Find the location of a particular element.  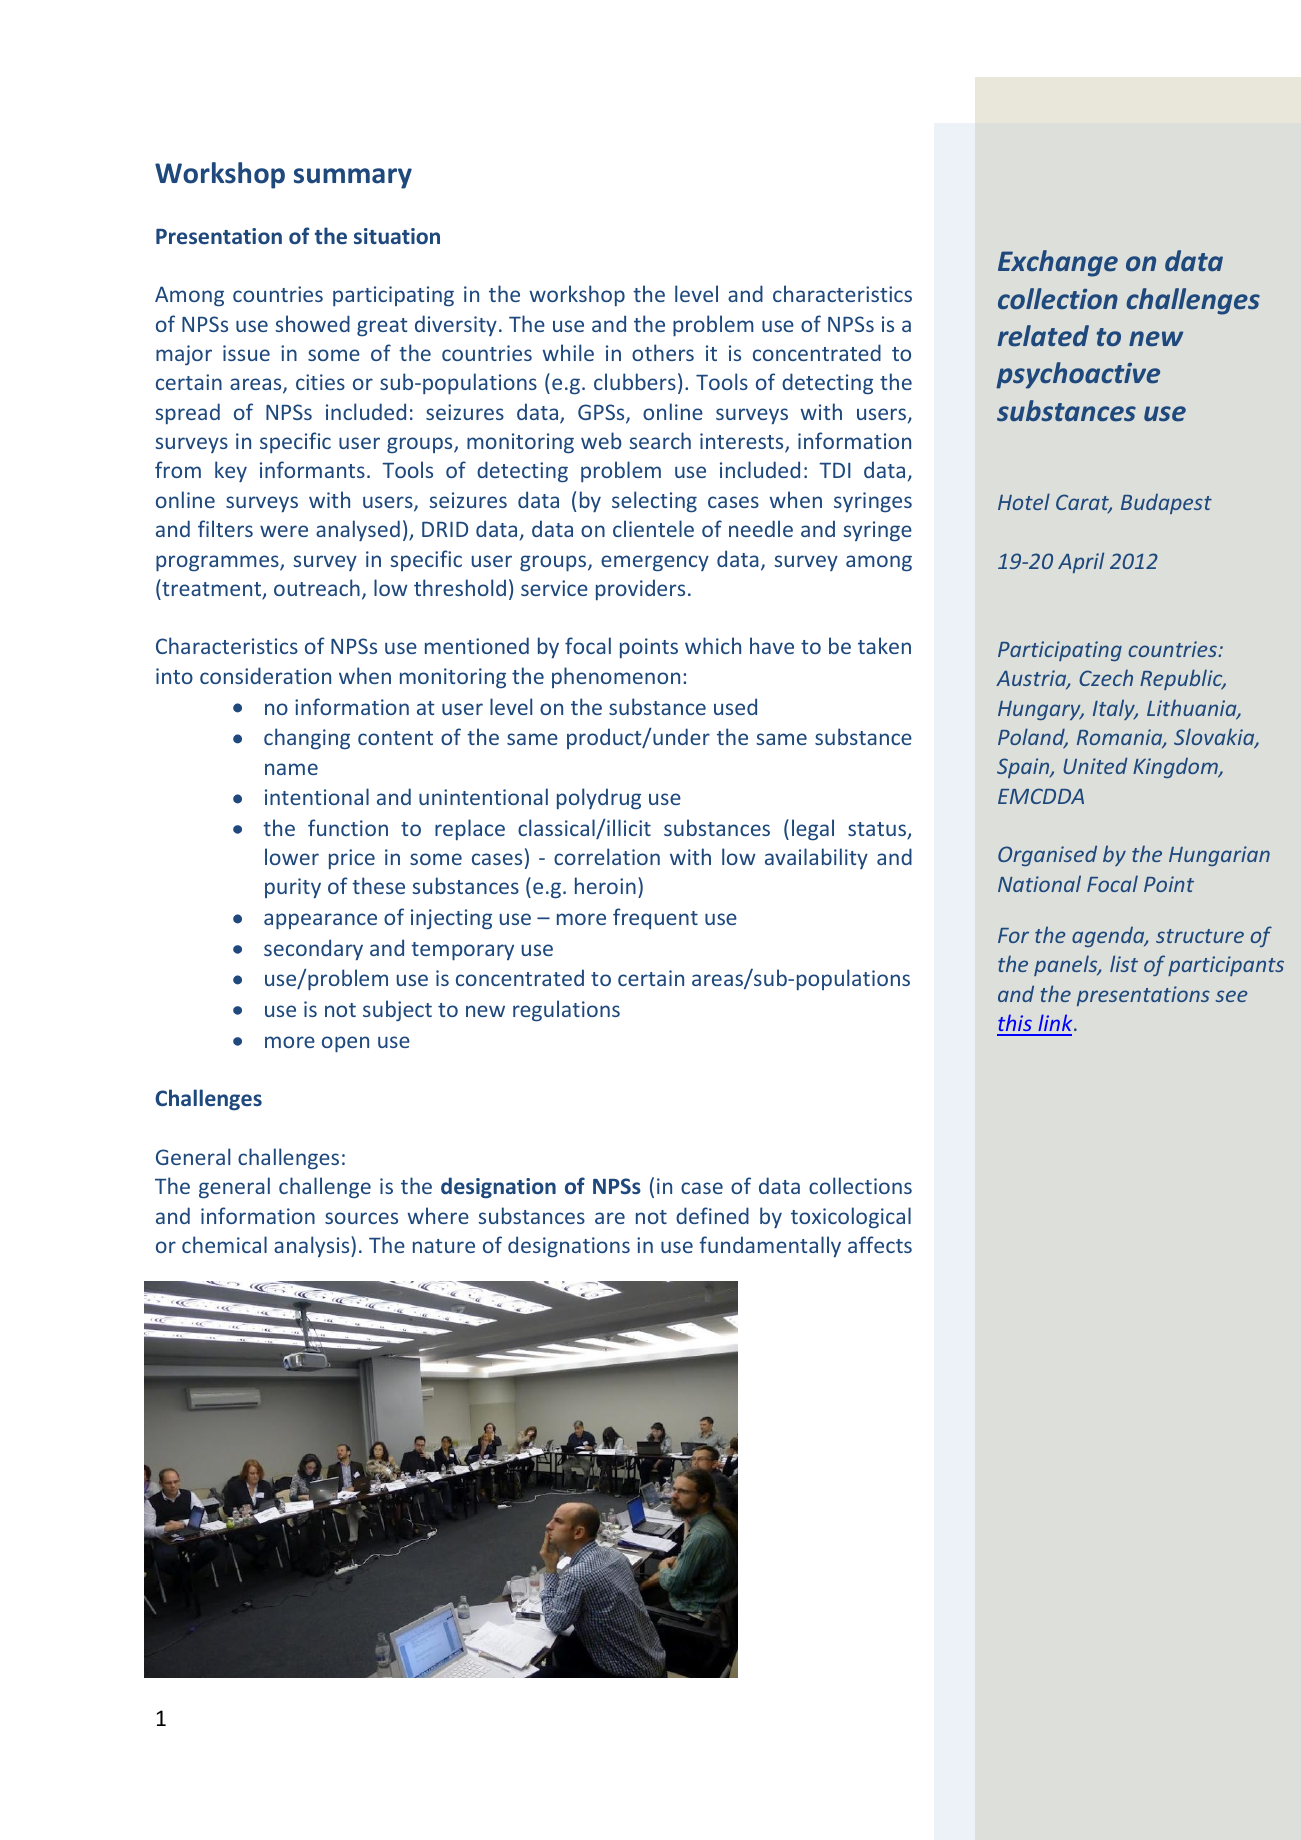

purity is located at coordinates (293, 888).
